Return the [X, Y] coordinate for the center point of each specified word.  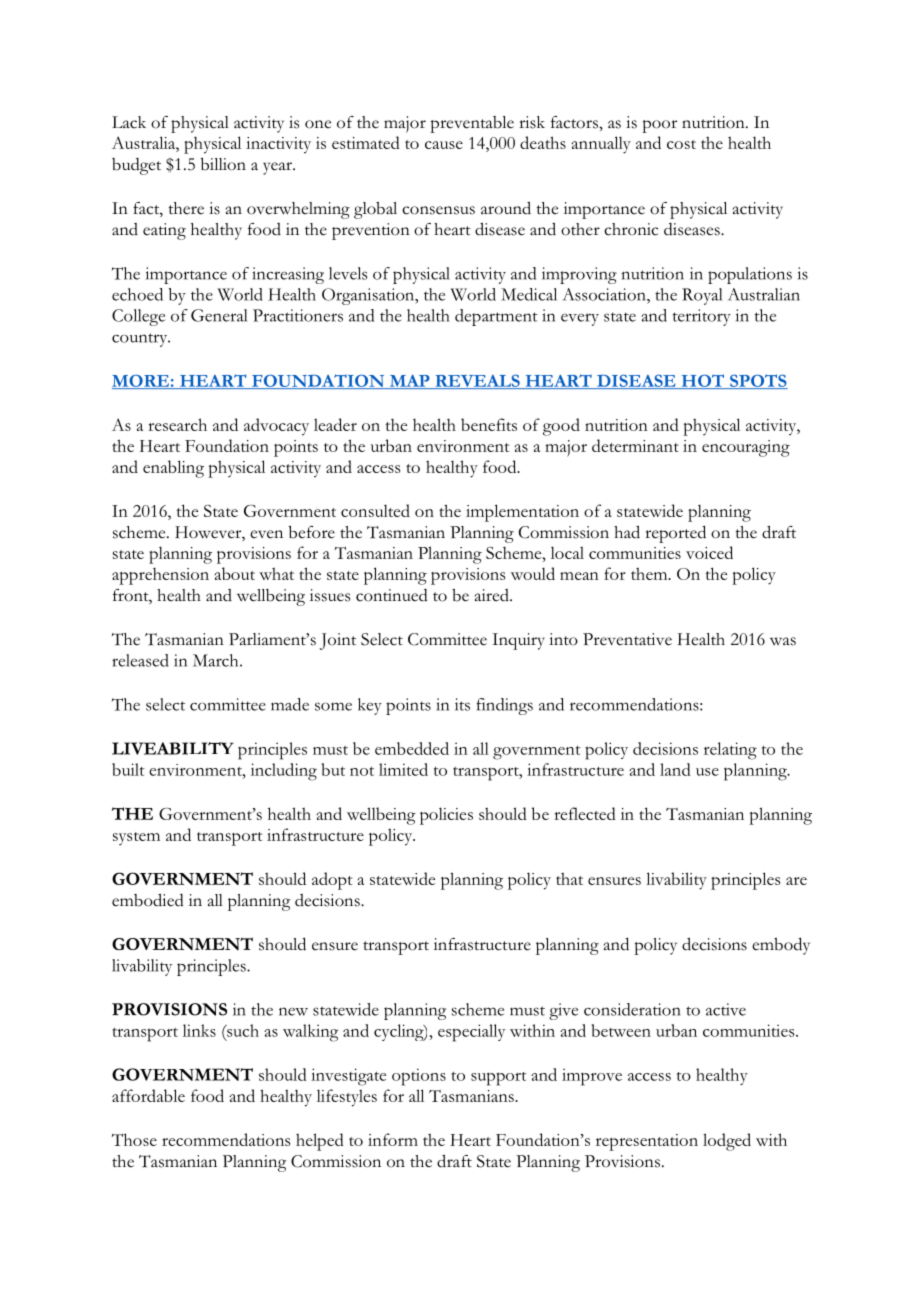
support [499, 1079]
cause [444, 145]
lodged [727, 1142]
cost [681, 144]
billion [223, 164]
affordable [148, 1095]
